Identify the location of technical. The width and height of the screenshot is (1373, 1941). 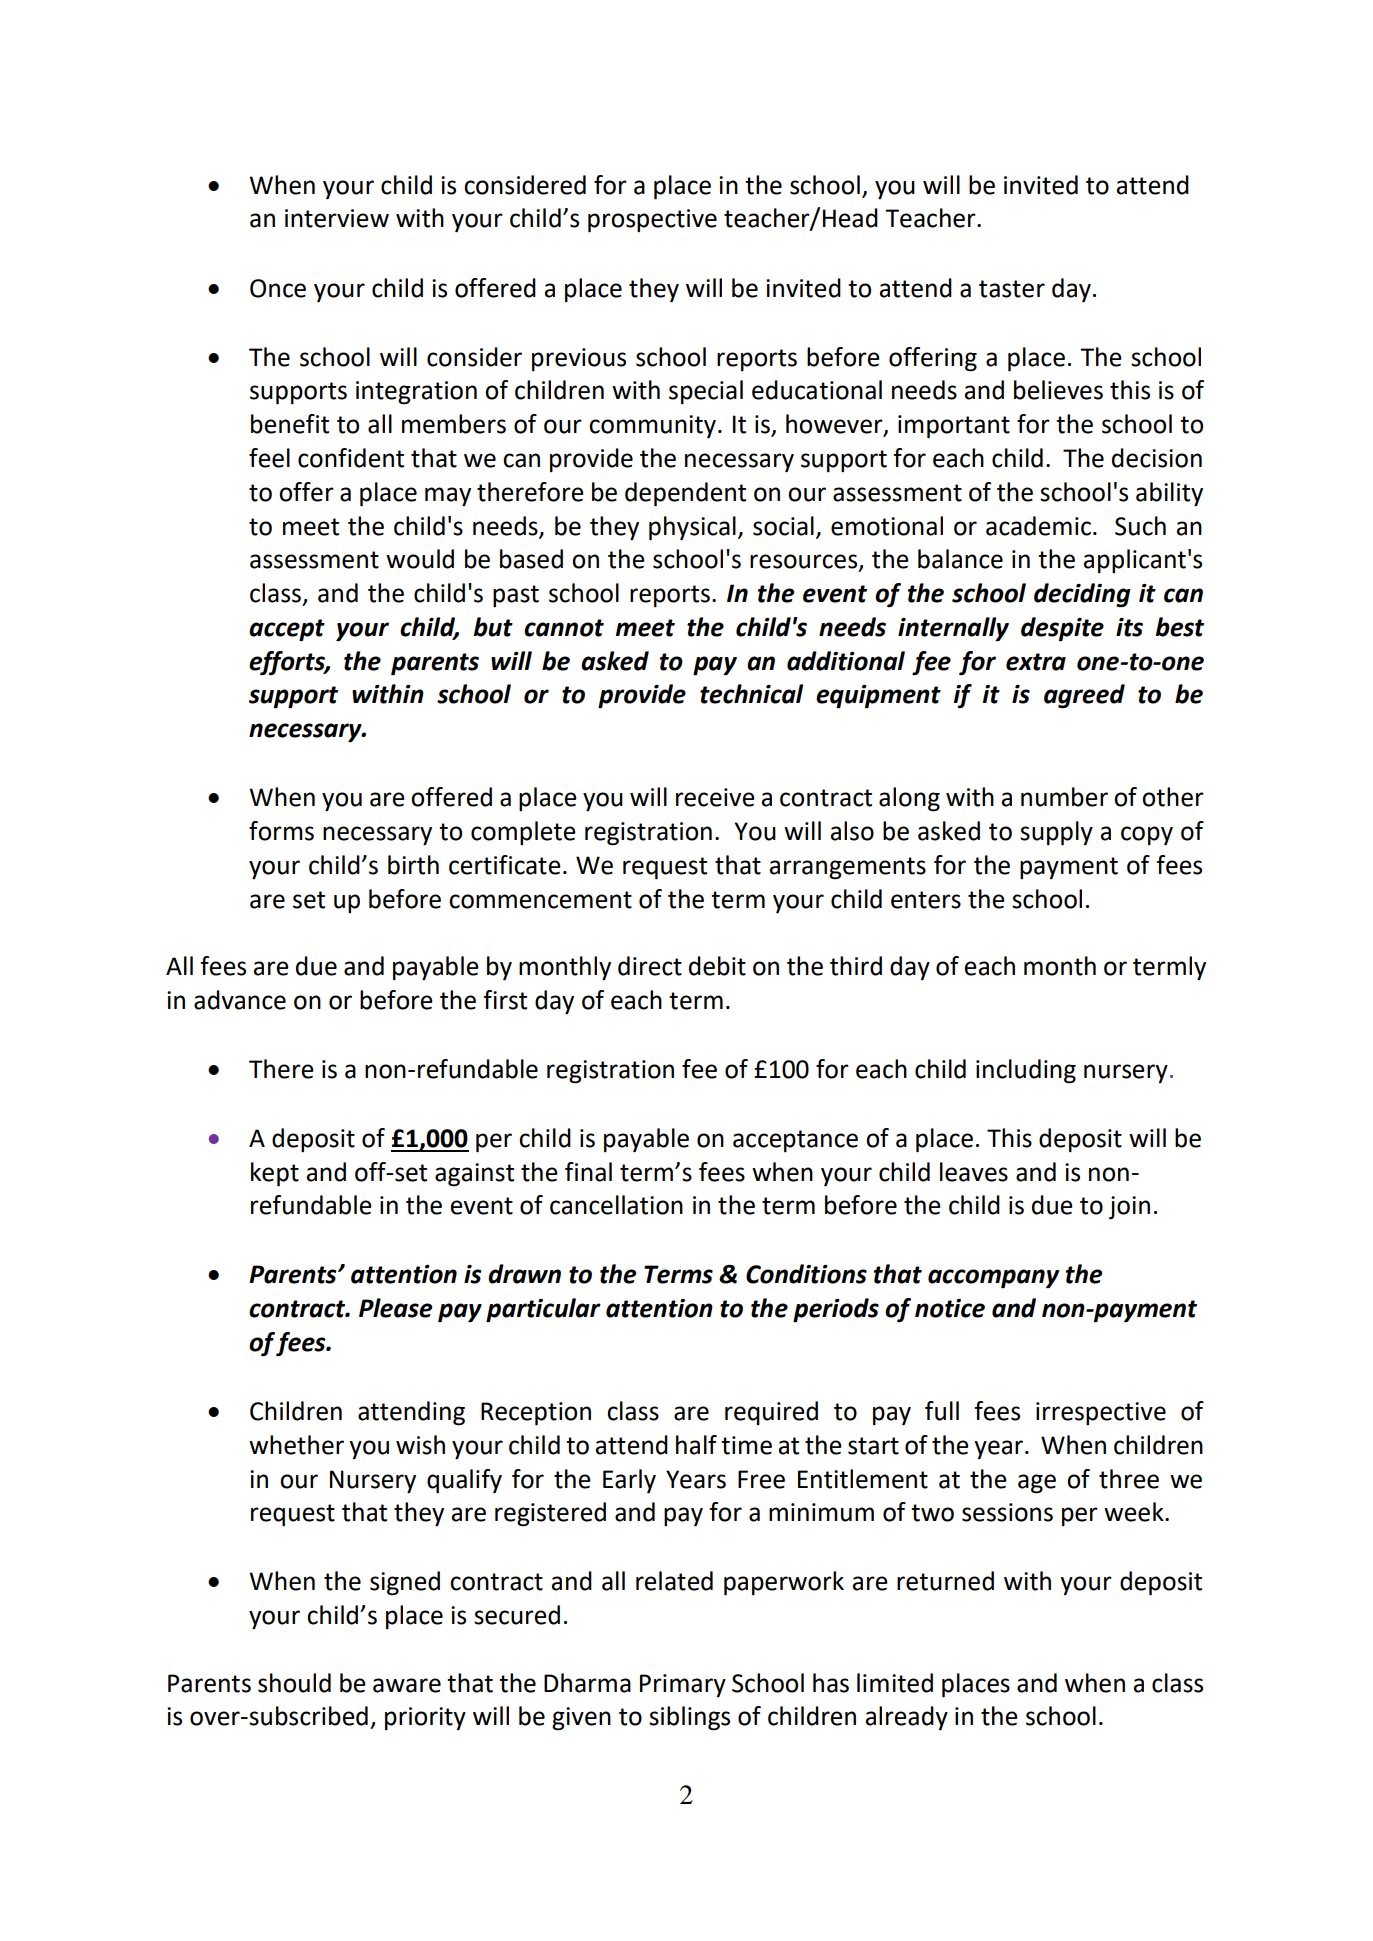
(751, 694).
